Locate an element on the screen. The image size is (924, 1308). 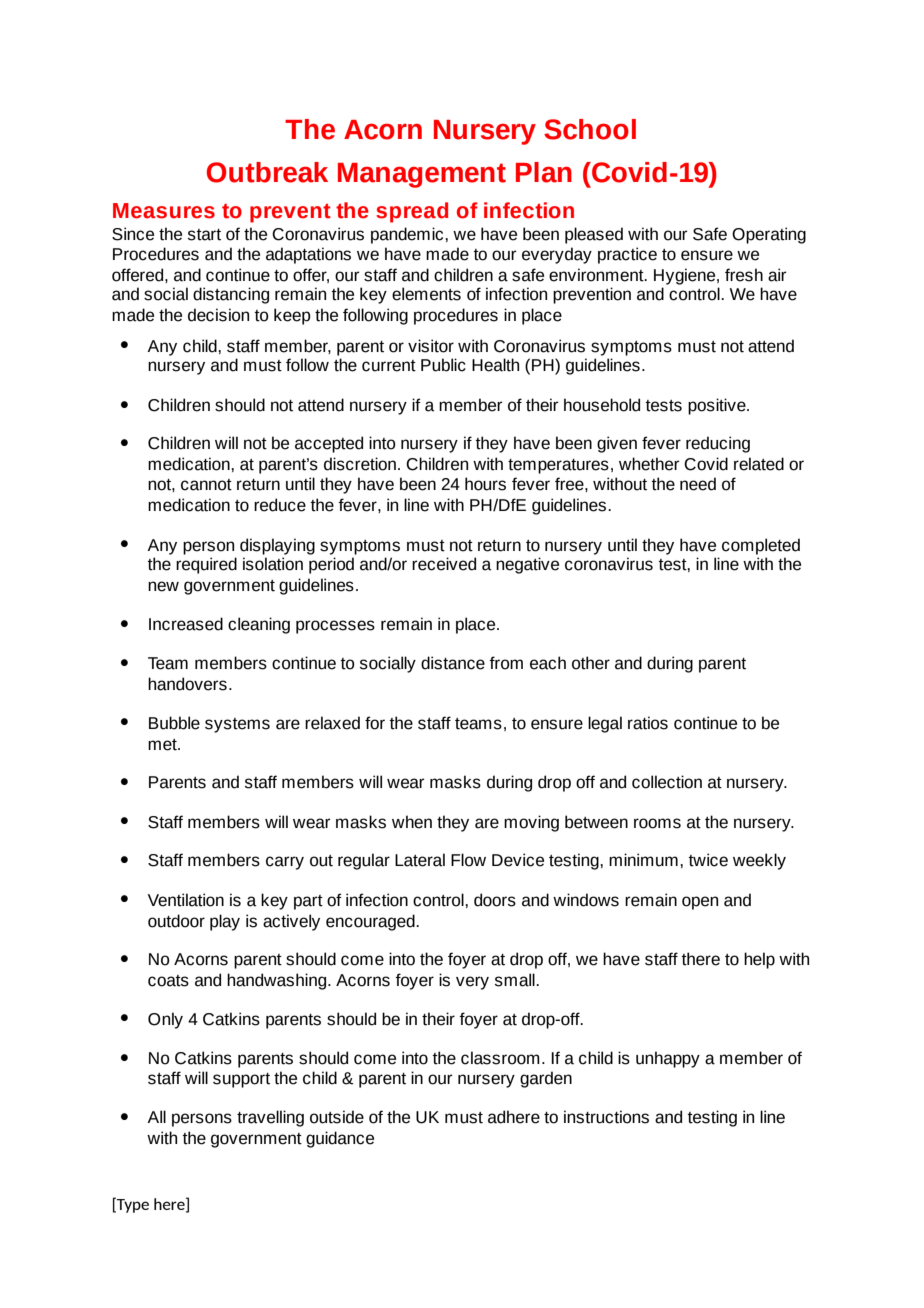
distance is located at coordinates (453, 663).
